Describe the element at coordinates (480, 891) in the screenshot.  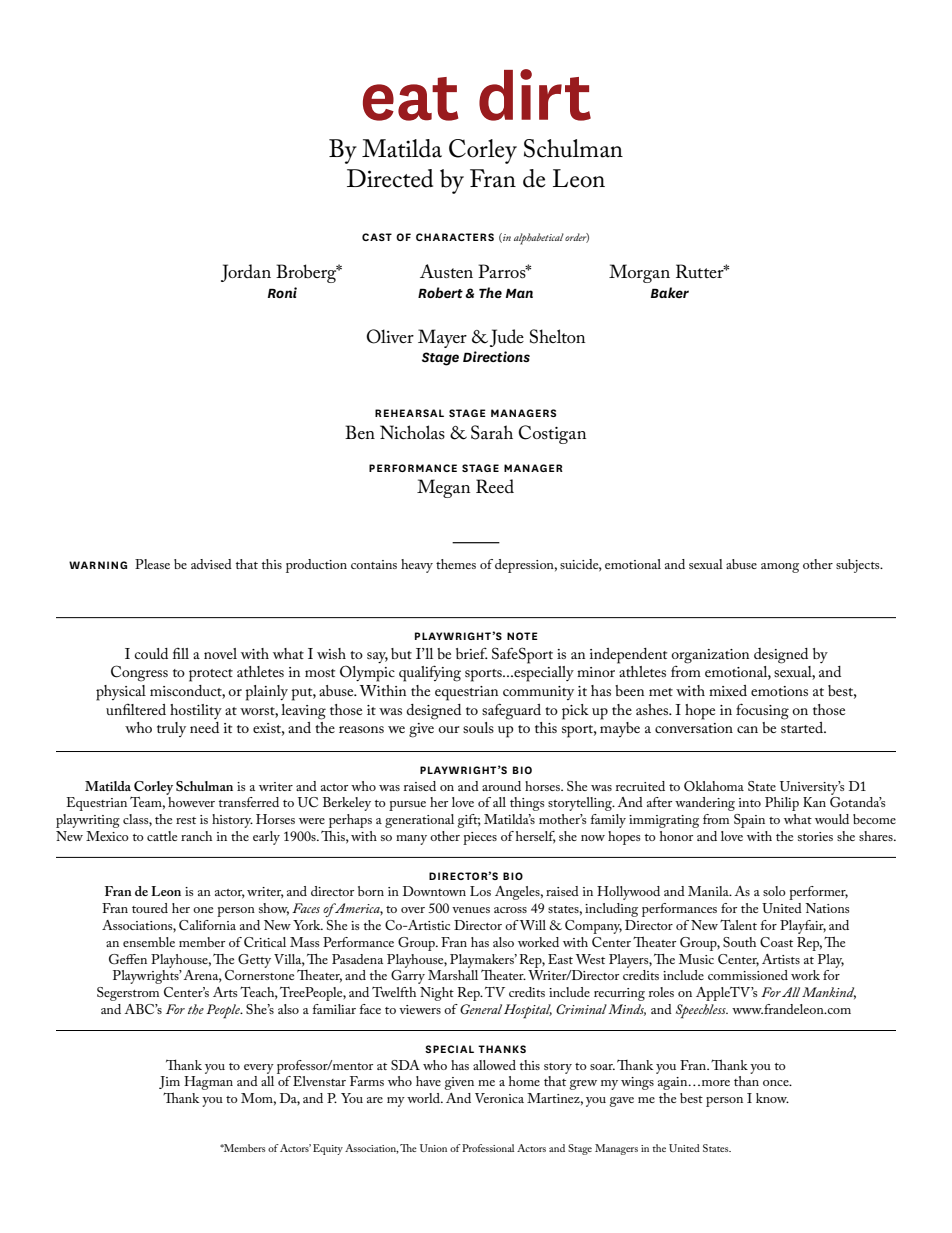
I see `Los` at that location.
